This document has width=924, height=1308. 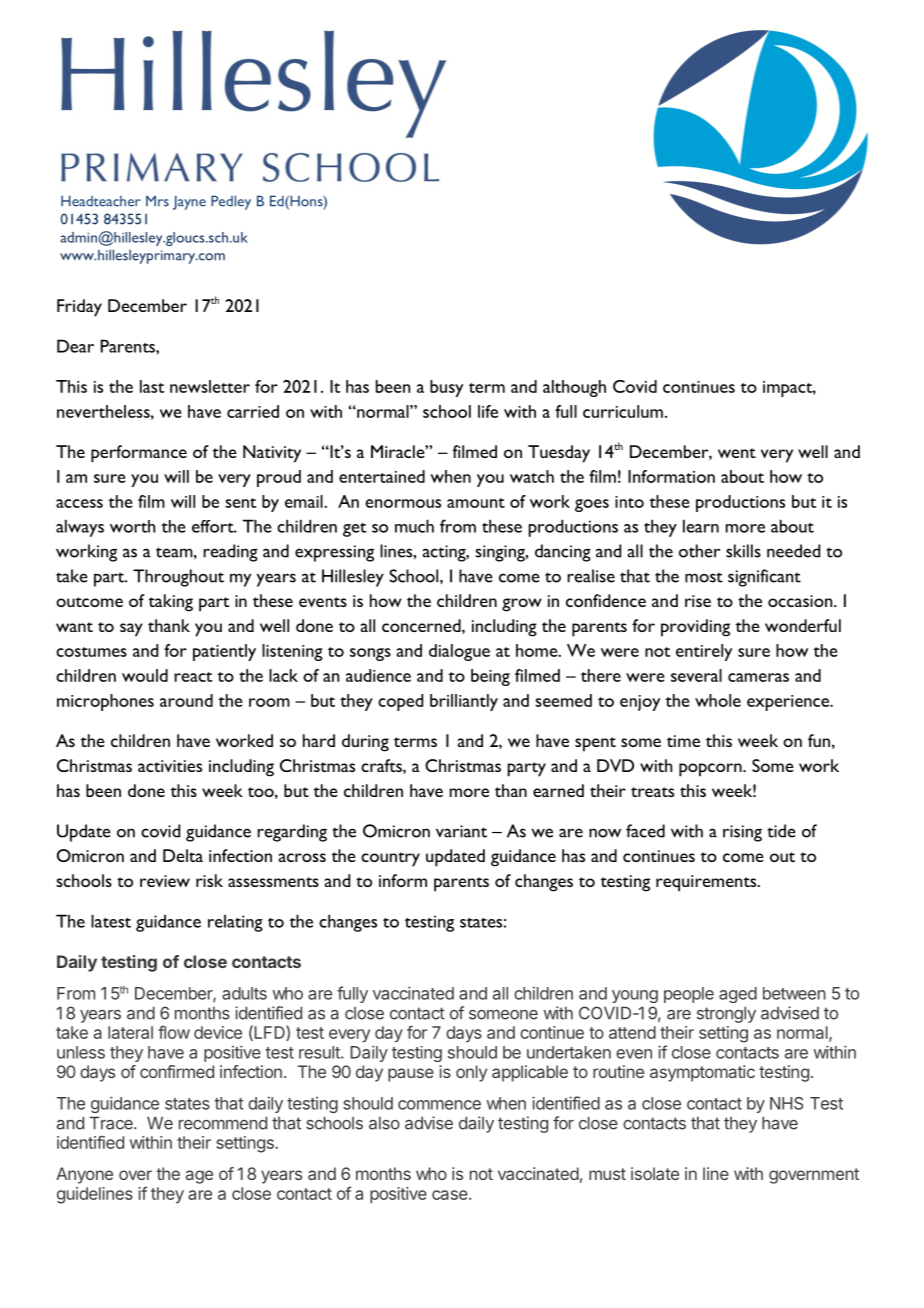 I want to click on isolate, so click(x=655, y=1173).
